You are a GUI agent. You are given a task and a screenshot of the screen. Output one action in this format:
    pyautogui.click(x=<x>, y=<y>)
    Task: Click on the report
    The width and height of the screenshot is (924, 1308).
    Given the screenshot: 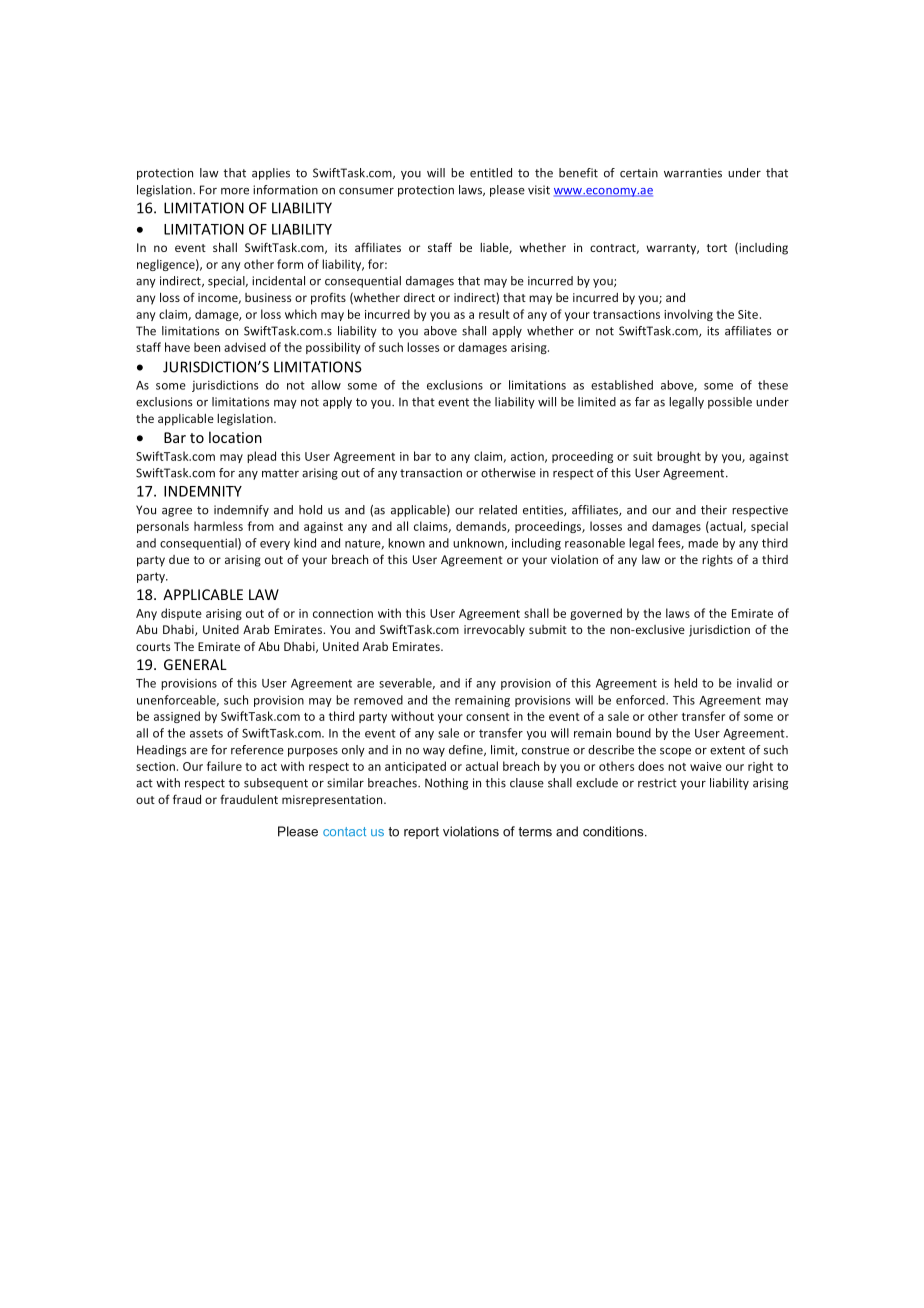 What is the action you would take?
    pyautogui.click(x=421, y=833)
